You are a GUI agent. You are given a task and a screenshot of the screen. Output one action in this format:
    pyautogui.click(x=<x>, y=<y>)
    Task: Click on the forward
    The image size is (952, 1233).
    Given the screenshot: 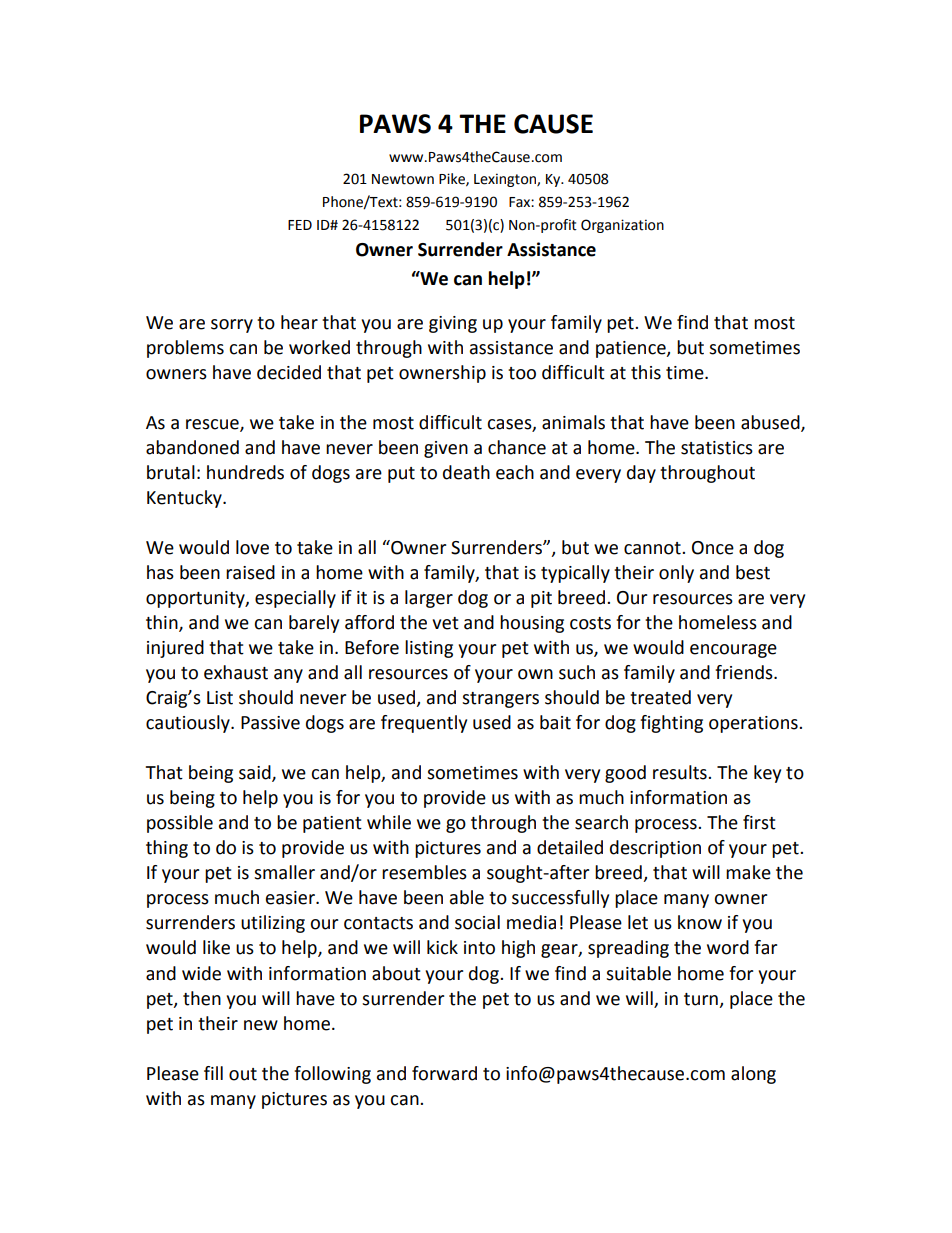 What is the action you would take?
    pyautogui.click(x=444, y=1073)
